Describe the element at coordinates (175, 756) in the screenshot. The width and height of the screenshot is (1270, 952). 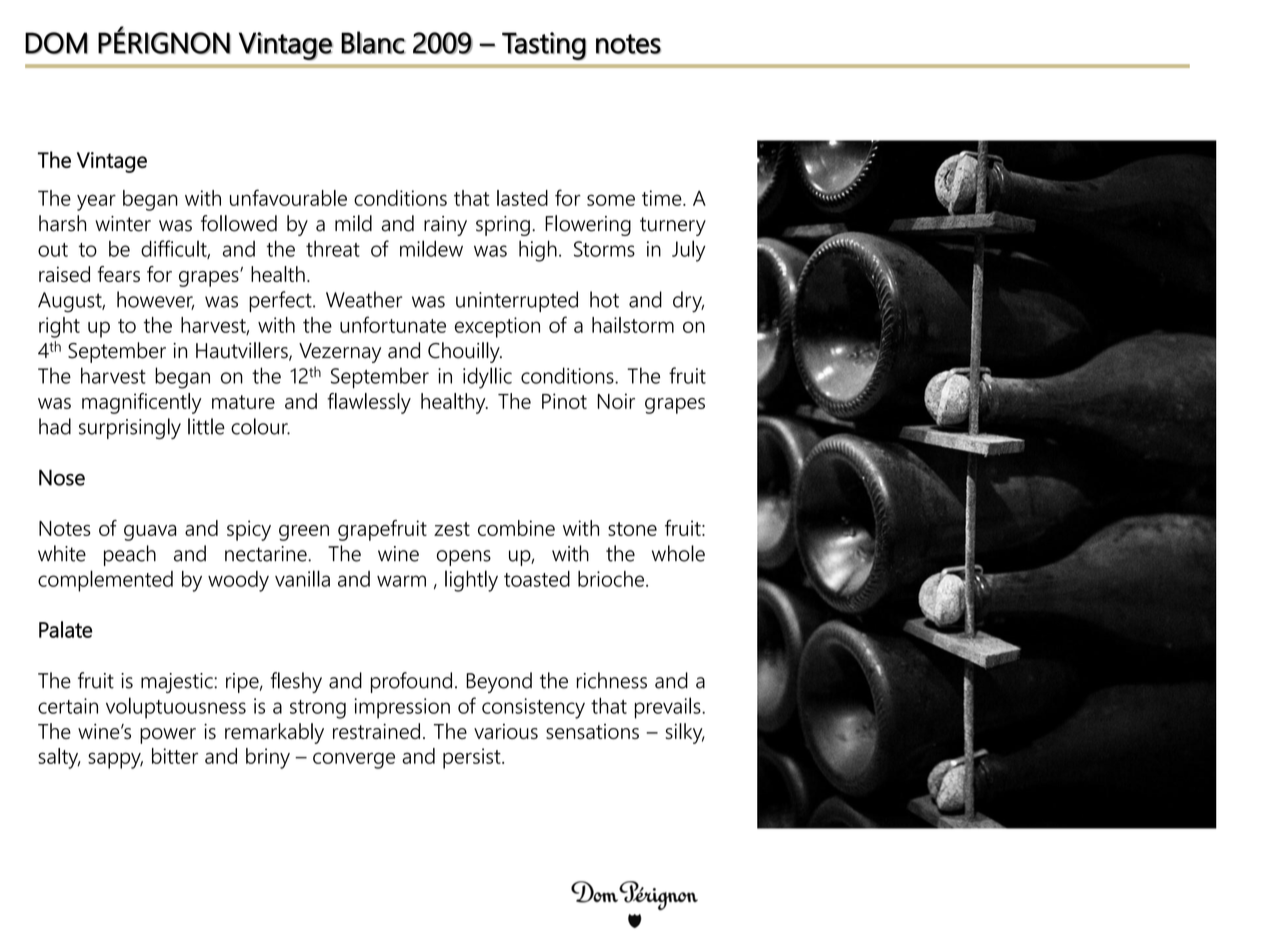
I see `bitter` at that location.
